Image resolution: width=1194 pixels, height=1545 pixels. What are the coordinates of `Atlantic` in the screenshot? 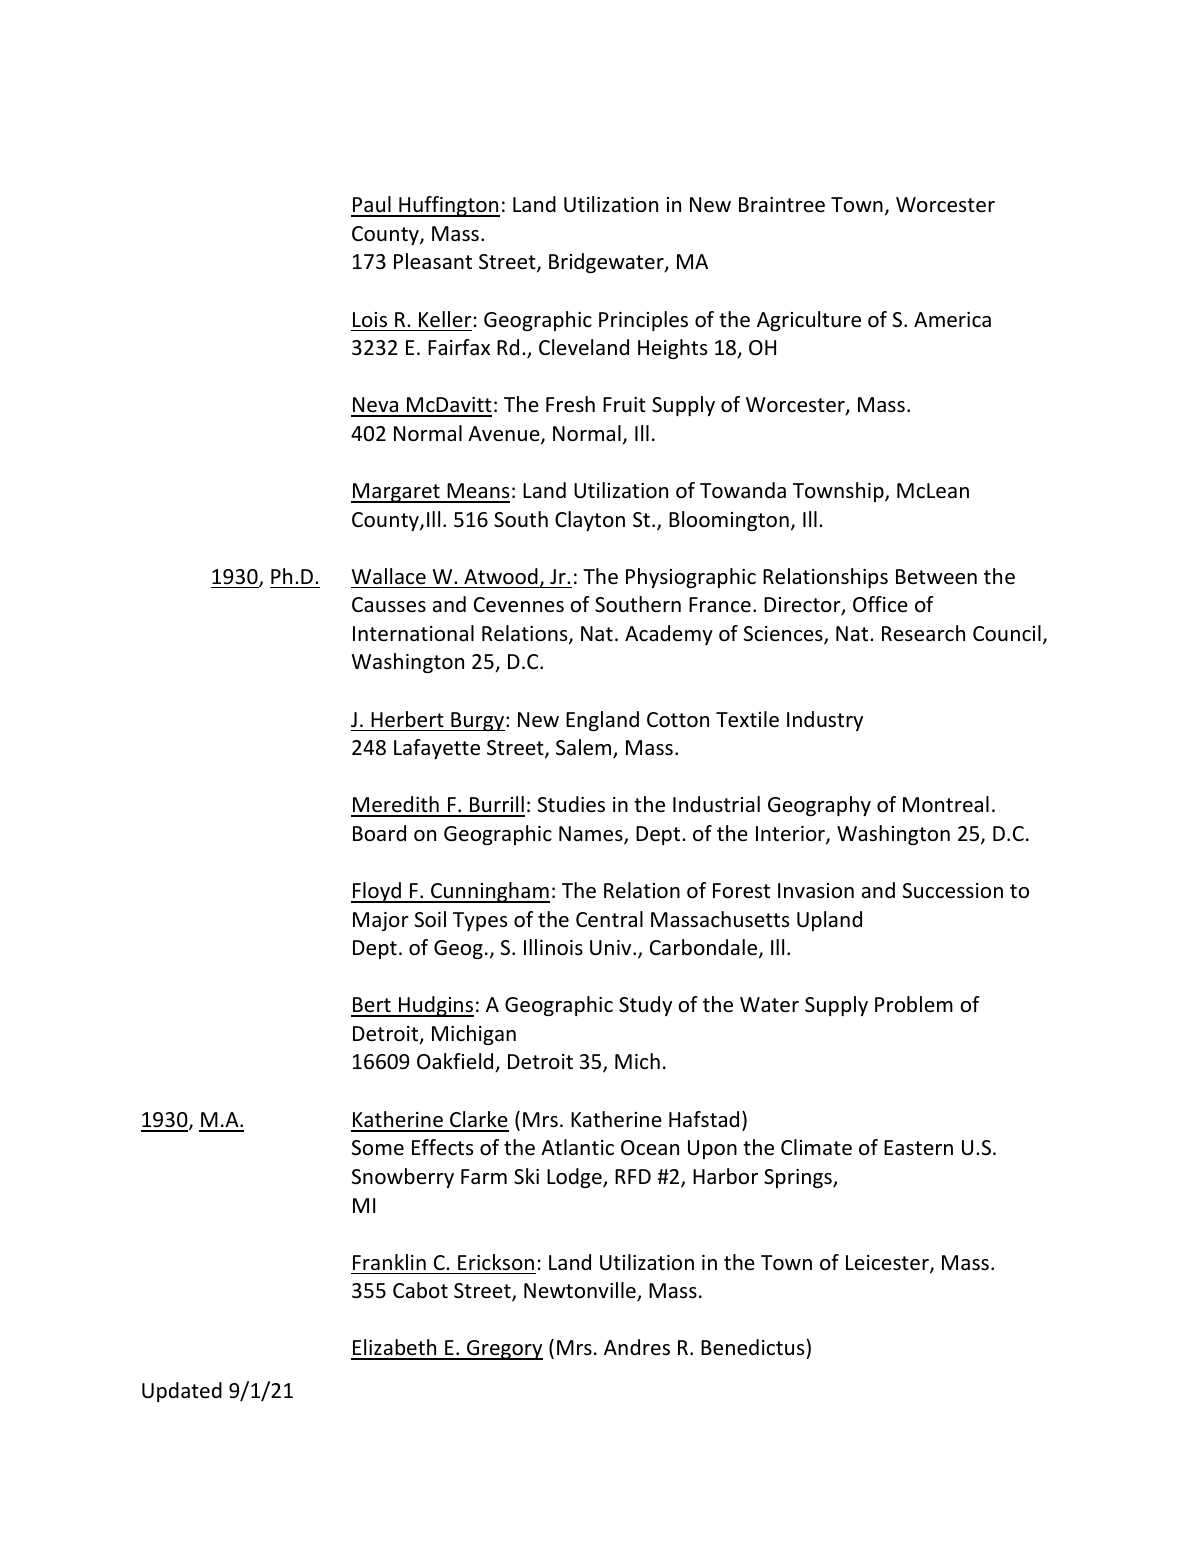 It's located at (577, 1147).
